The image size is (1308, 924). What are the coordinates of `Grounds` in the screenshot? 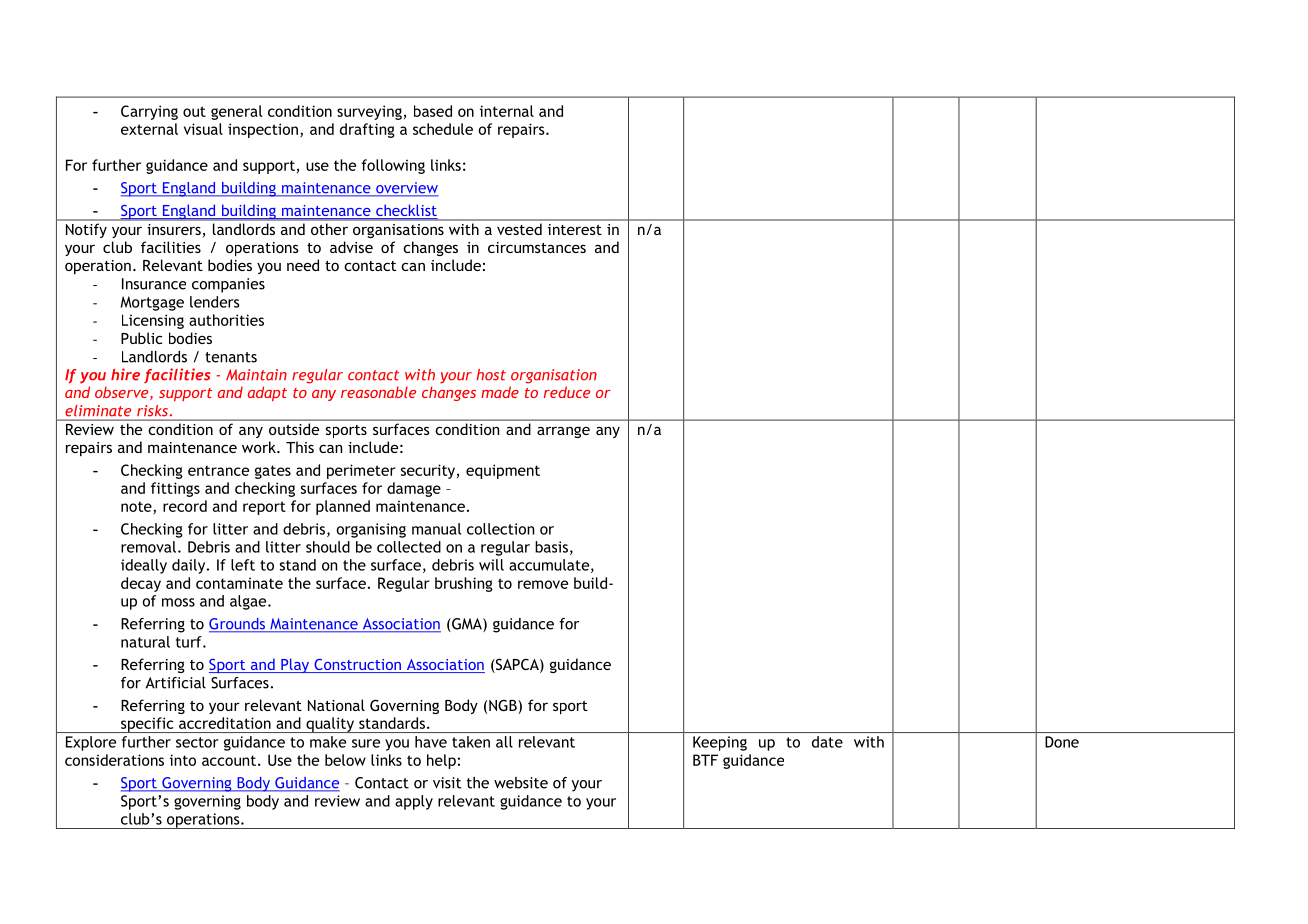 It's located at (238, 625).
